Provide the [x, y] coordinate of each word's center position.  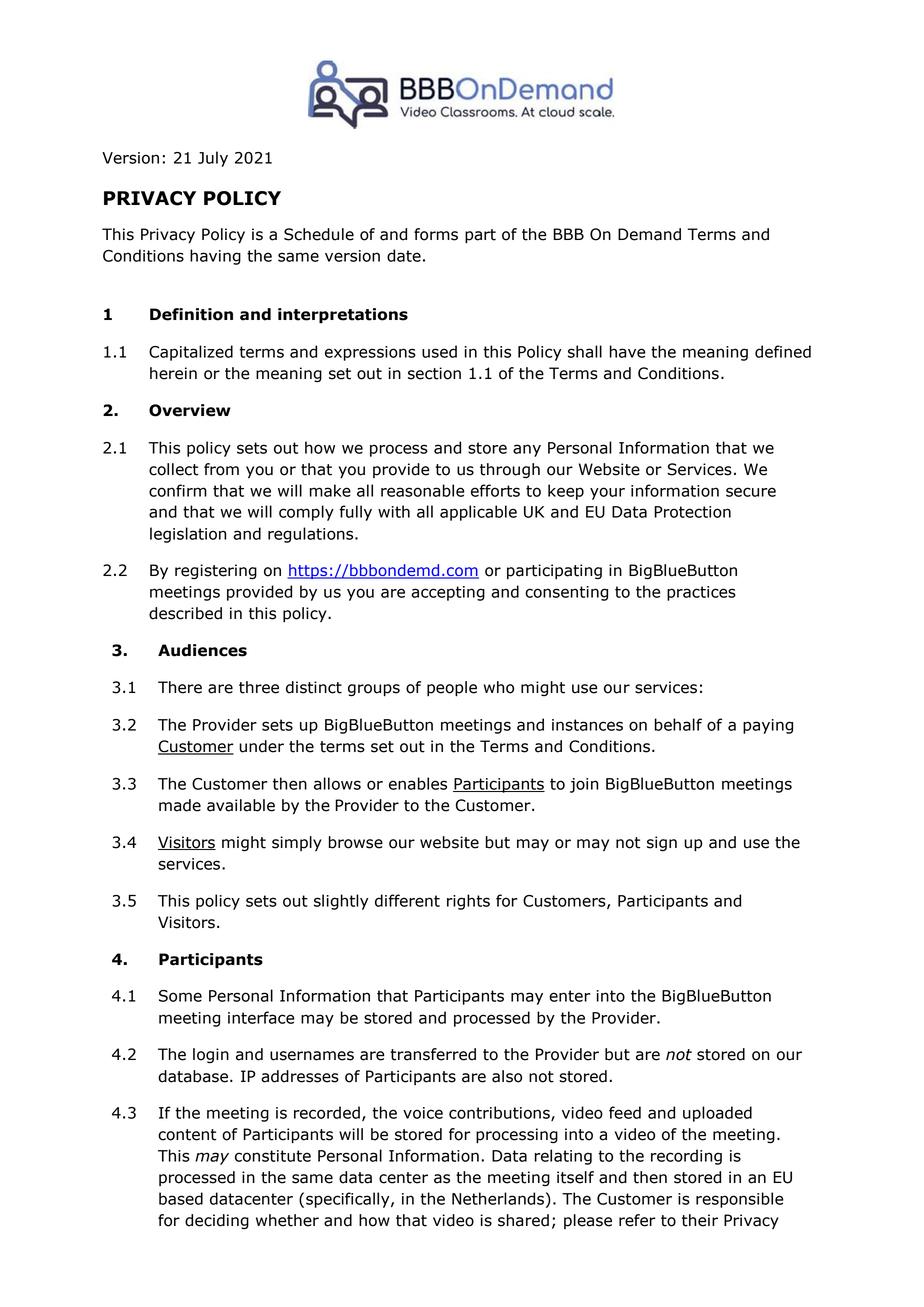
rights [468, 902]
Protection [692, 512]
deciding [217, 1222]
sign [662, 843]
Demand [649, 234]
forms [436, 234]
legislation [188, 535]
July [213, 159]
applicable [478, 513]
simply [297, 843]
